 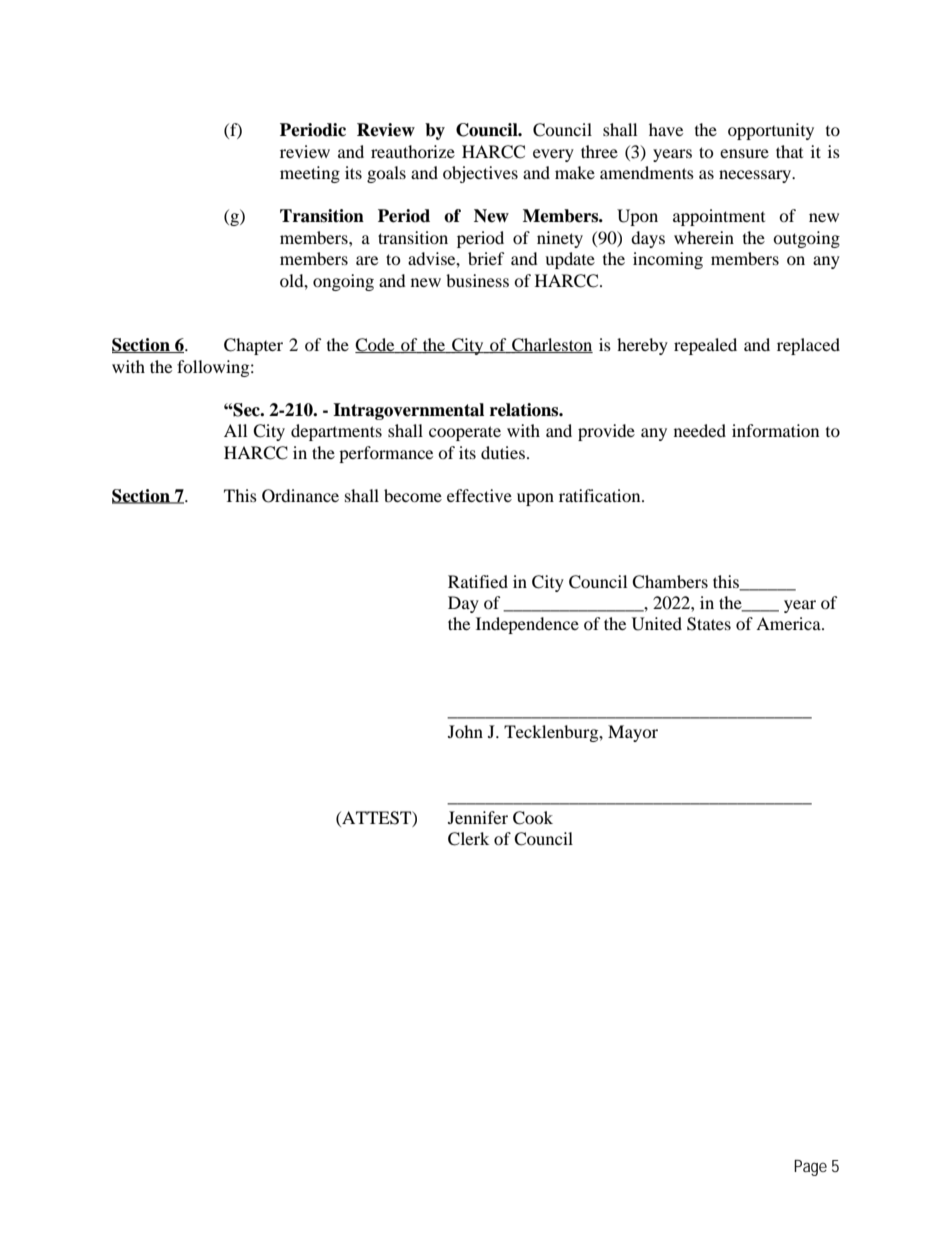 I want to click on Ordinance, so click(x=300, y=496).
